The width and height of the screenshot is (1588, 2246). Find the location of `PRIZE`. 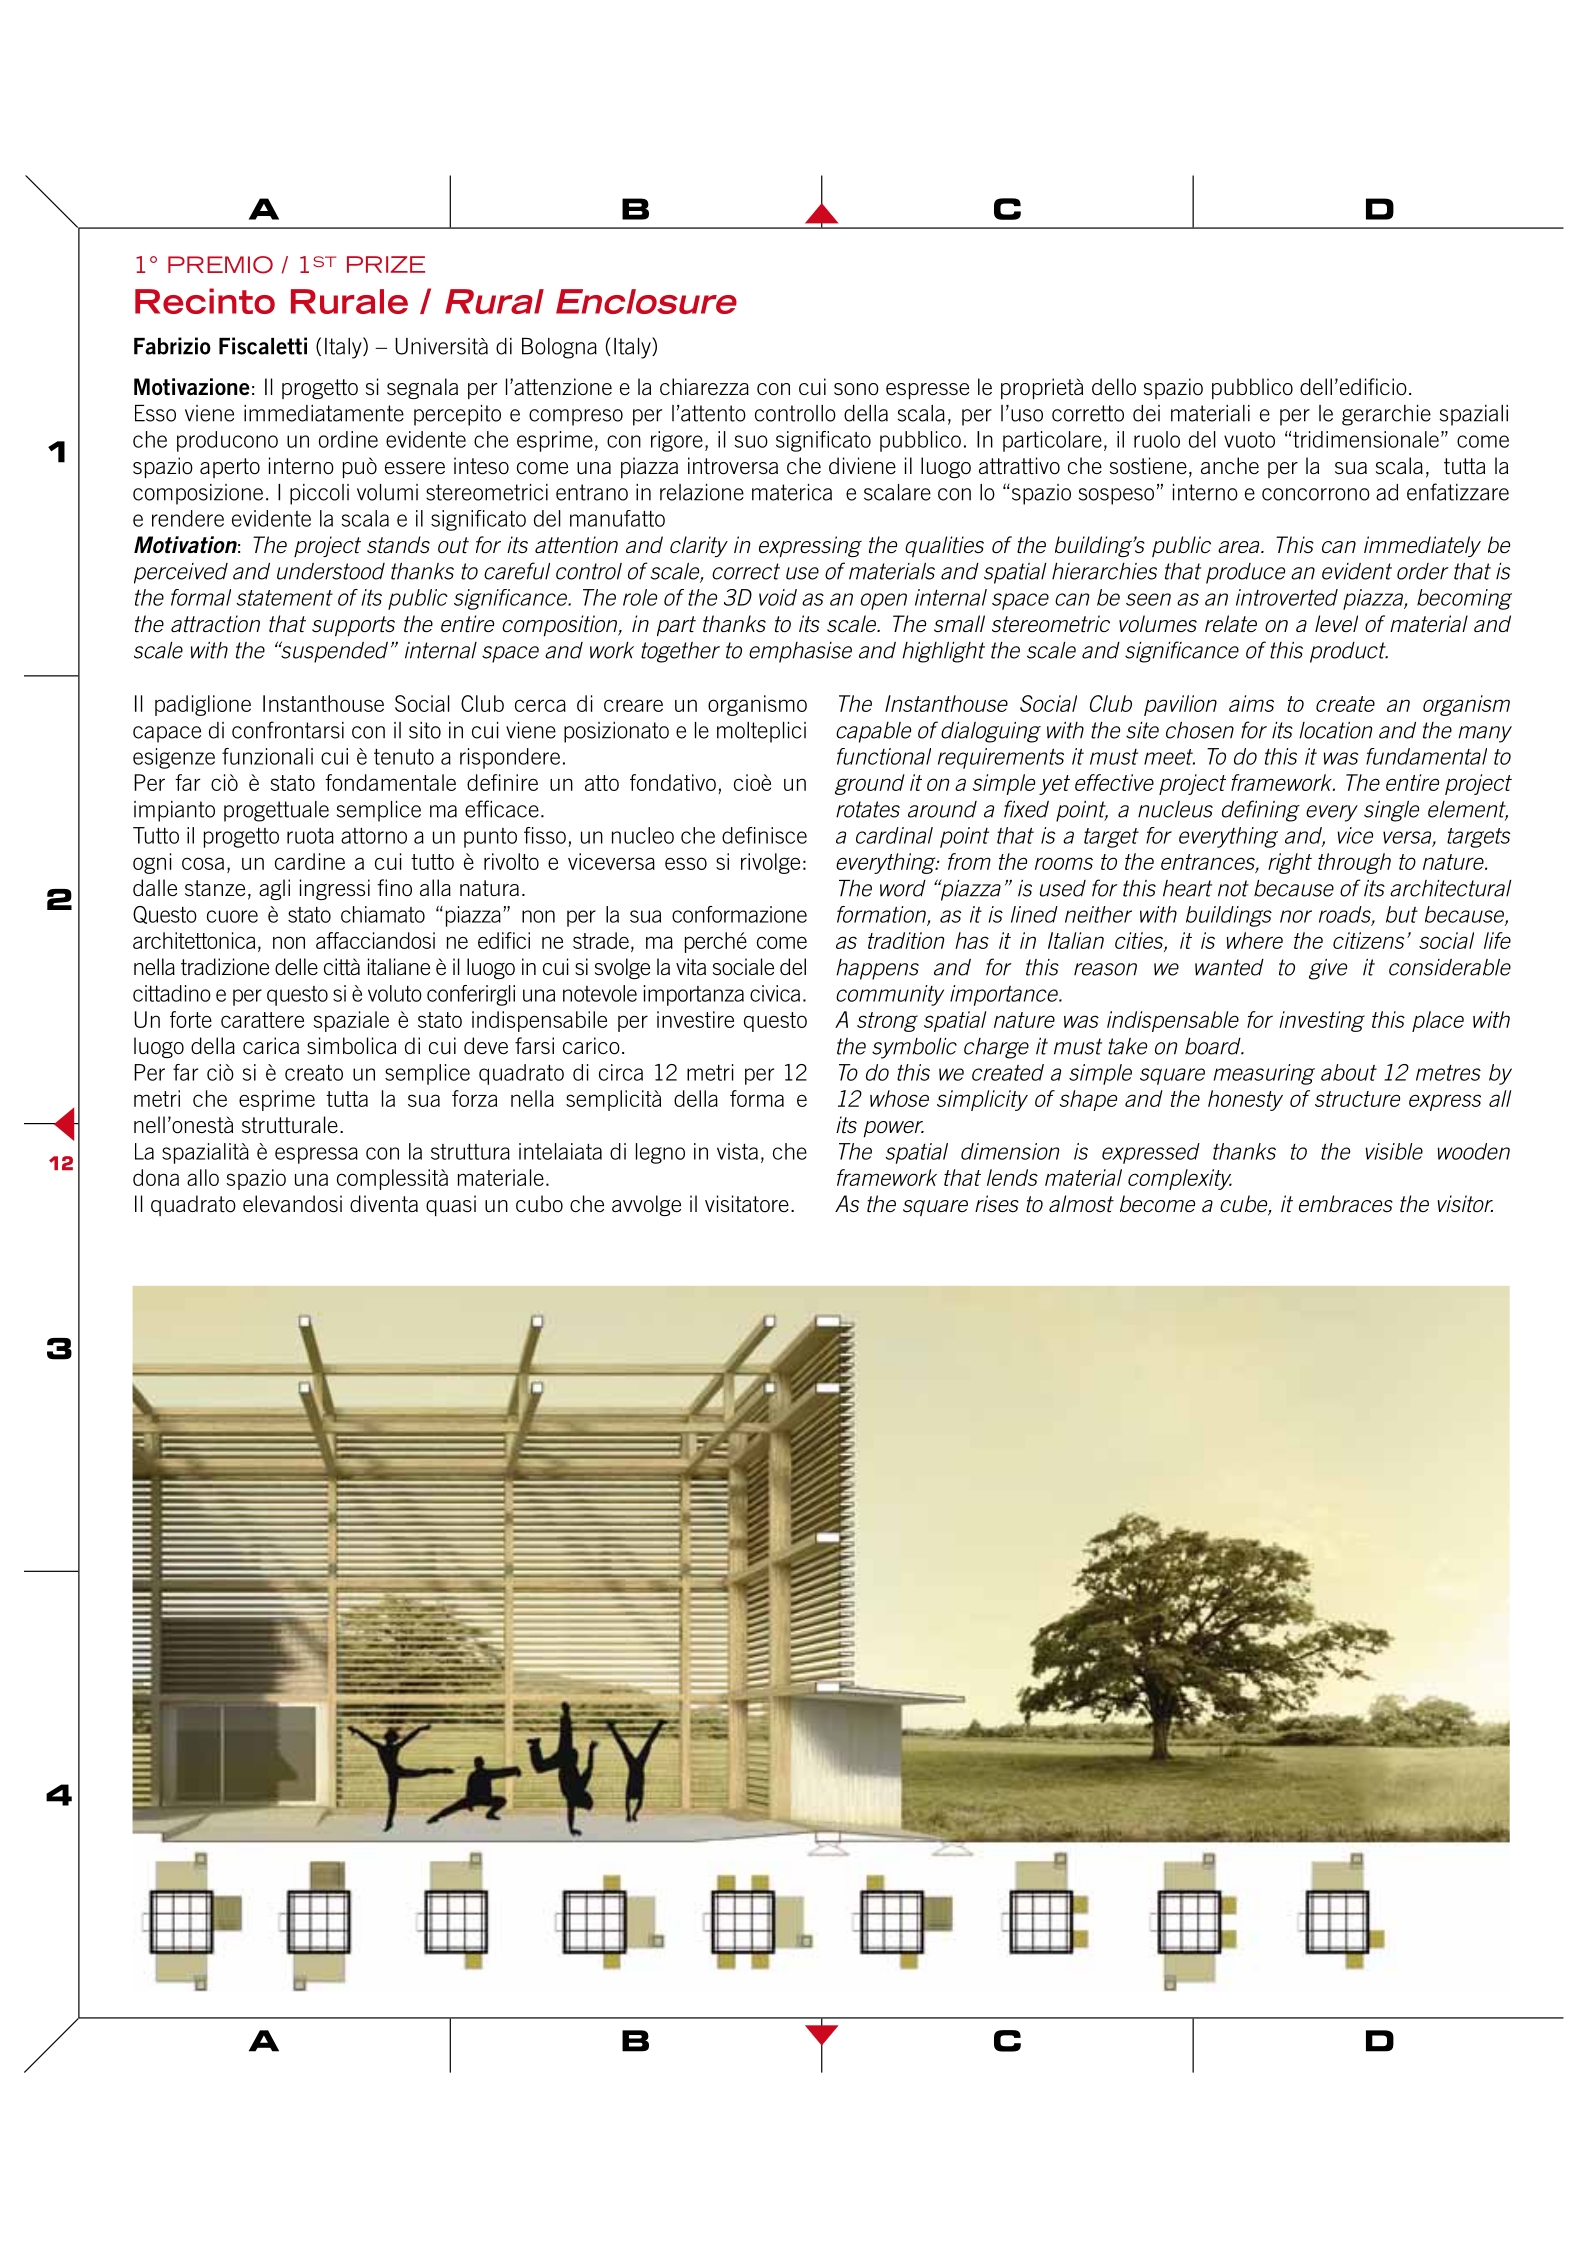

PRIZE is located at coordinates (386, 264).
